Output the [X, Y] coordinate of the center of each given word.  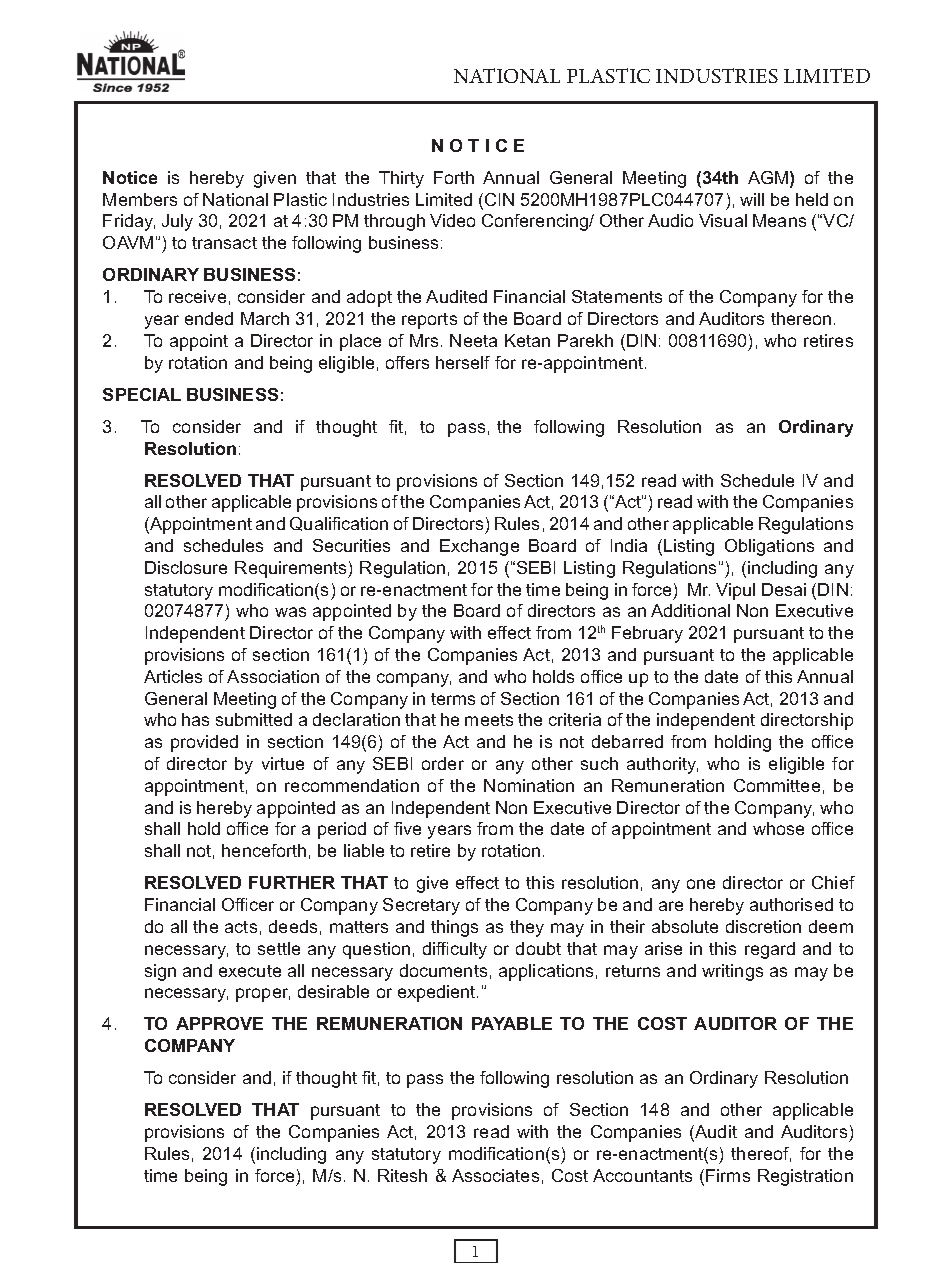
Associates [495, 1175]
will [752, 199]
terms [453, 699]
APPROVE [219, 1023]
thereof [761, 1154]
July [177, 222]
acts [241, 927]
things [454, 928]
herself [463, 362]
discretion [763, 926]
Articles [173, 676]
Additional [690, 610]
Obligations [769, 547]
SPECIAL [142, 394]
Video [452, 220]
